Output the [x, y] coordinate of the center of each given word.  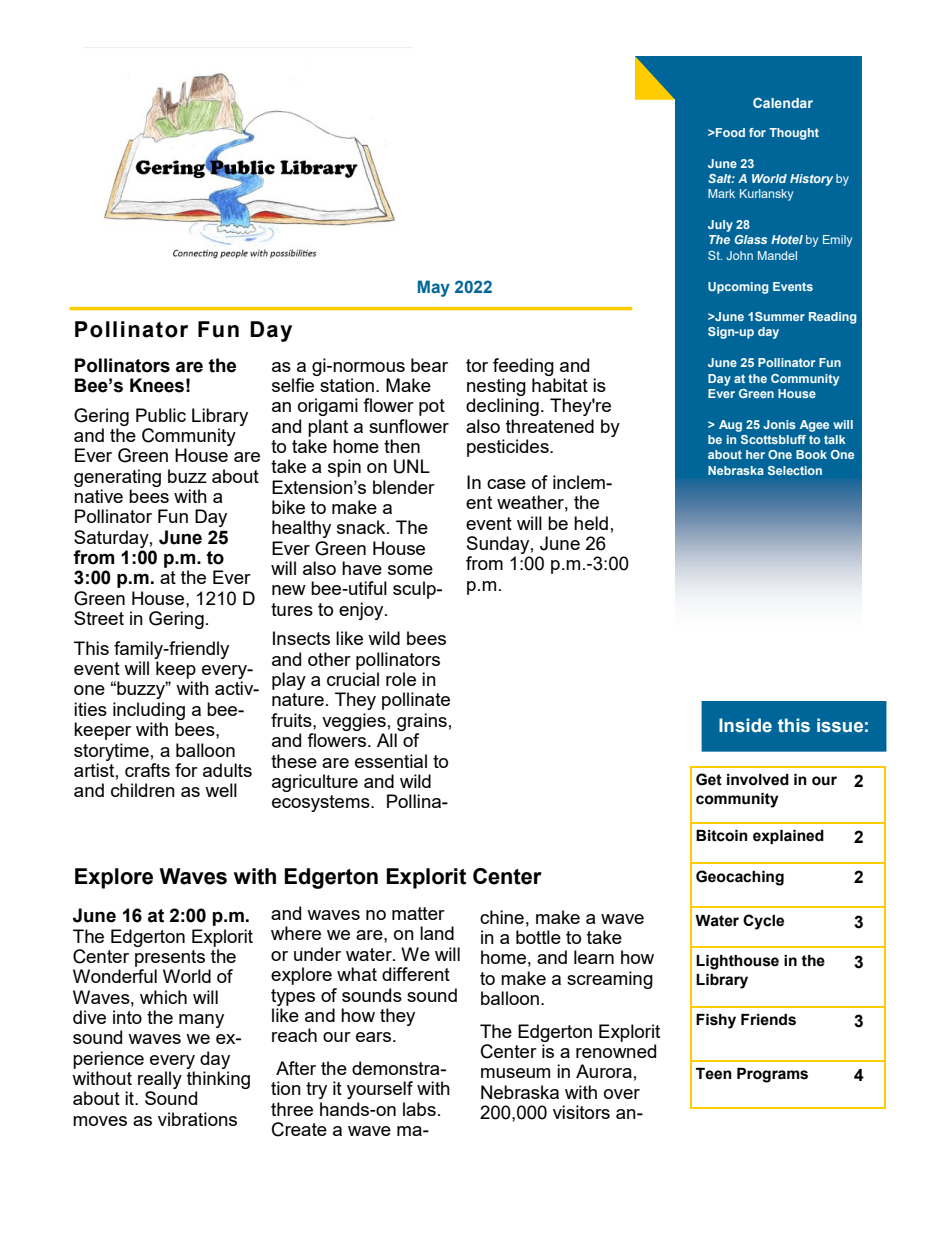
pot [432, 407]
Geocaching [740, 878]
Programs [772, 1075]
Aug [730, 426]
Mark [721, 193]
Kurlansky [766, 195]
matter [418, 913]
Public [161, 415]
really [160, 1080]
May [434, 288]
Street [99, 618]
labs [419, 1109]
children [143, 790]
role [401, 679]
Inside [745, 725]
